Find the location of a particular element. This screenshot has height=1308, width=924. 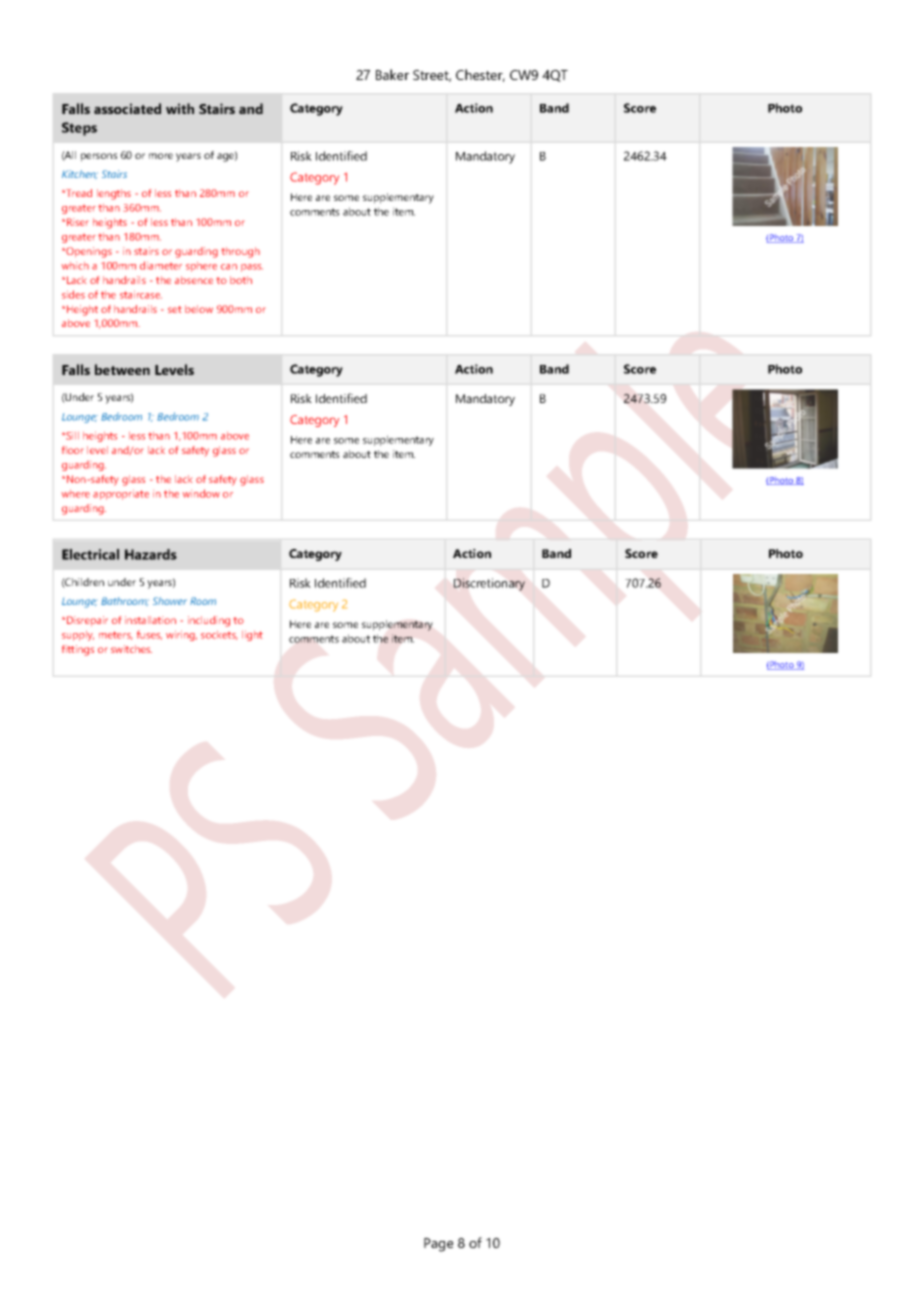

both is located at coordinates (241, 280).
